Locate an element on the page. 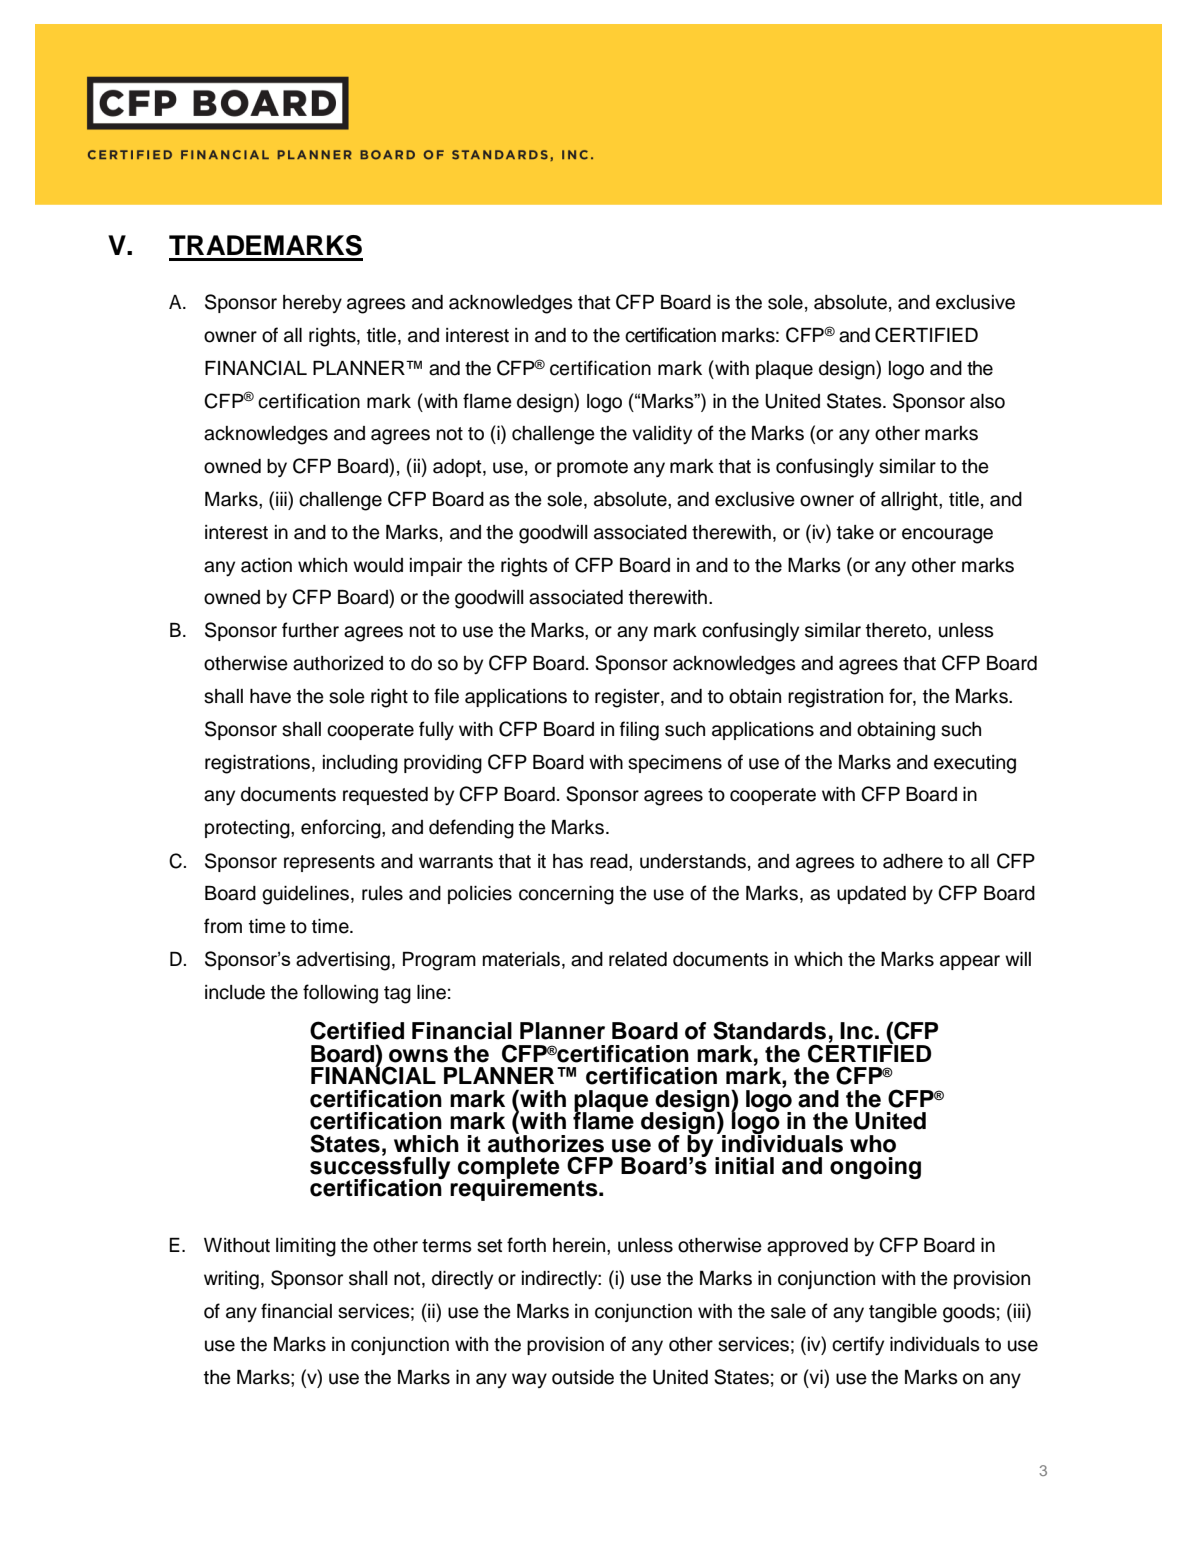 The width and height of the document is (1197, 1549). writing is located at coordinates (231, 1280).
